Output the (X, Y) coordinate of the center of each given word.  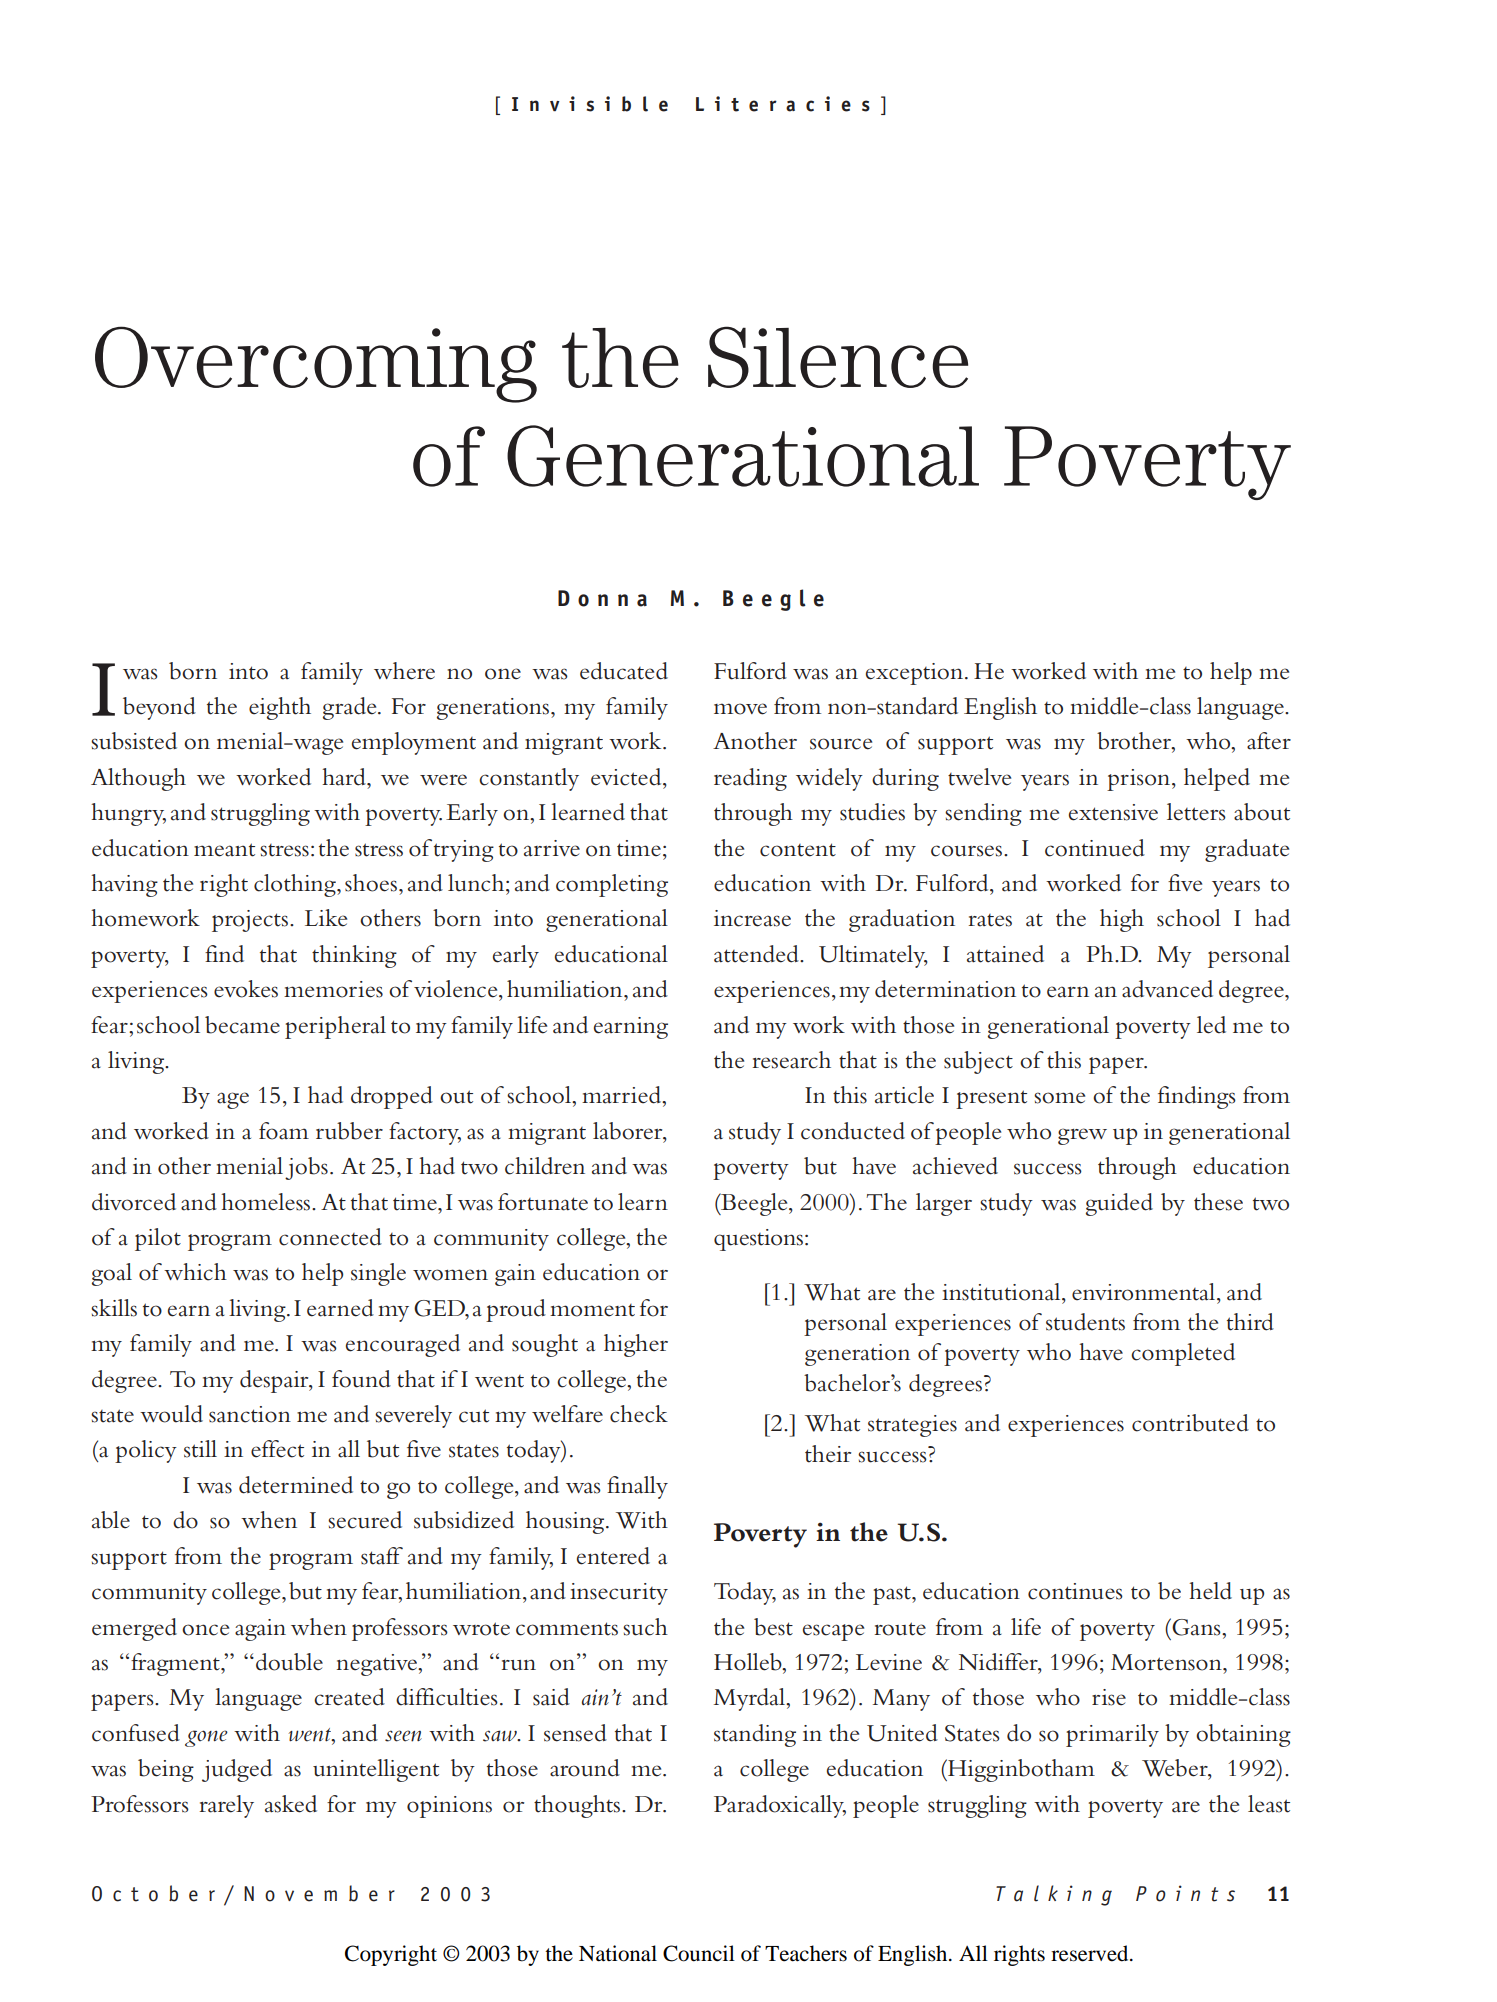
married (623, 1096)
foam (284, 1131)
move (740, 709)
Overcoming (316, 364)
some (1059, 1098)
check (639, 1414)
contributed (1190, 1423)
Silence (838, 357)
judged (237, 1770)
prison (1140, 780)
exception (914, 674)
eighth (280, 708)
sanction (250, 1414)
